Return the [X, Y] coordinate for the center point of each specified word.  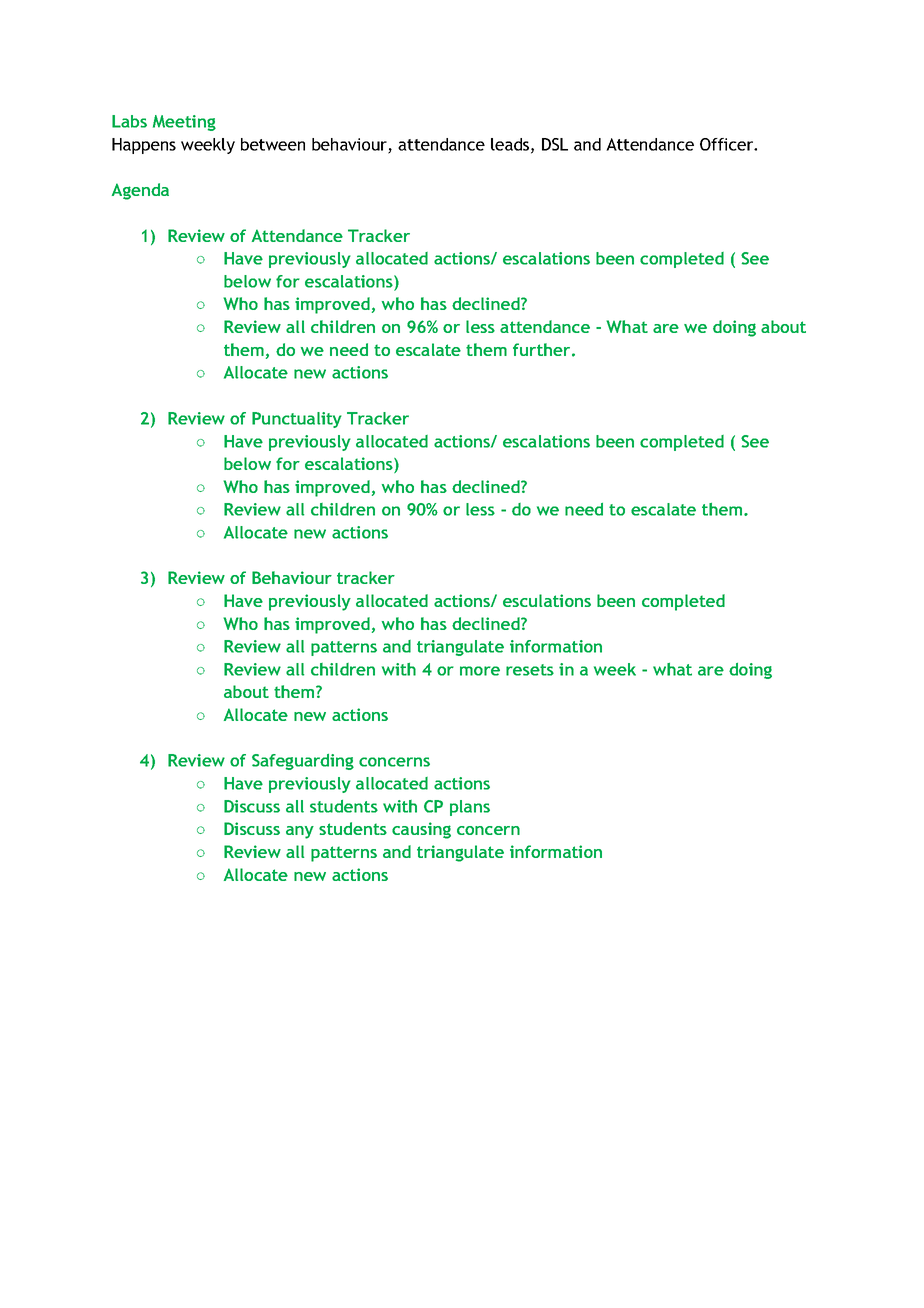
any [300, 832]
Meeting [184, 123]
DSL [555, 144]
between [273, 144]
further [543, 349]
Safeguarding [303, 762]
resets [530, 670]
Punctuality [297, 420]
